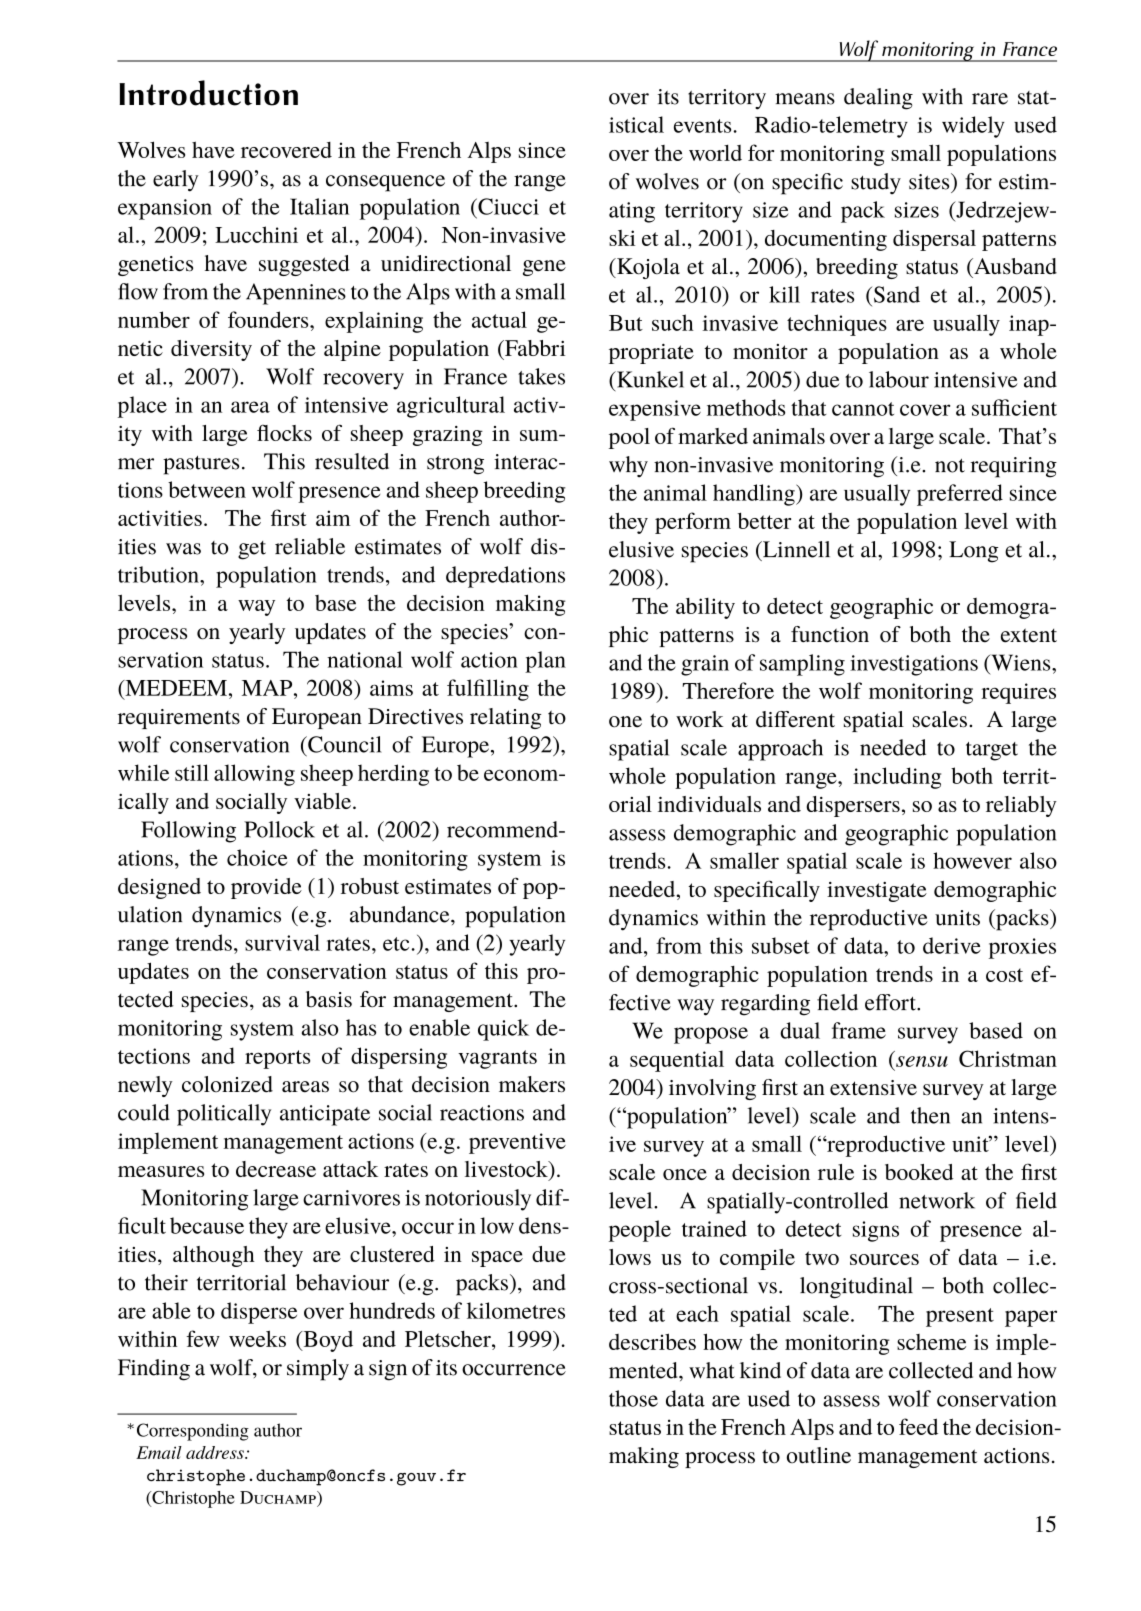 The width and height of the page is (1141, 1611). Describe the element at coordinates (918, 1426) in the page. I see `feed` at that location.
